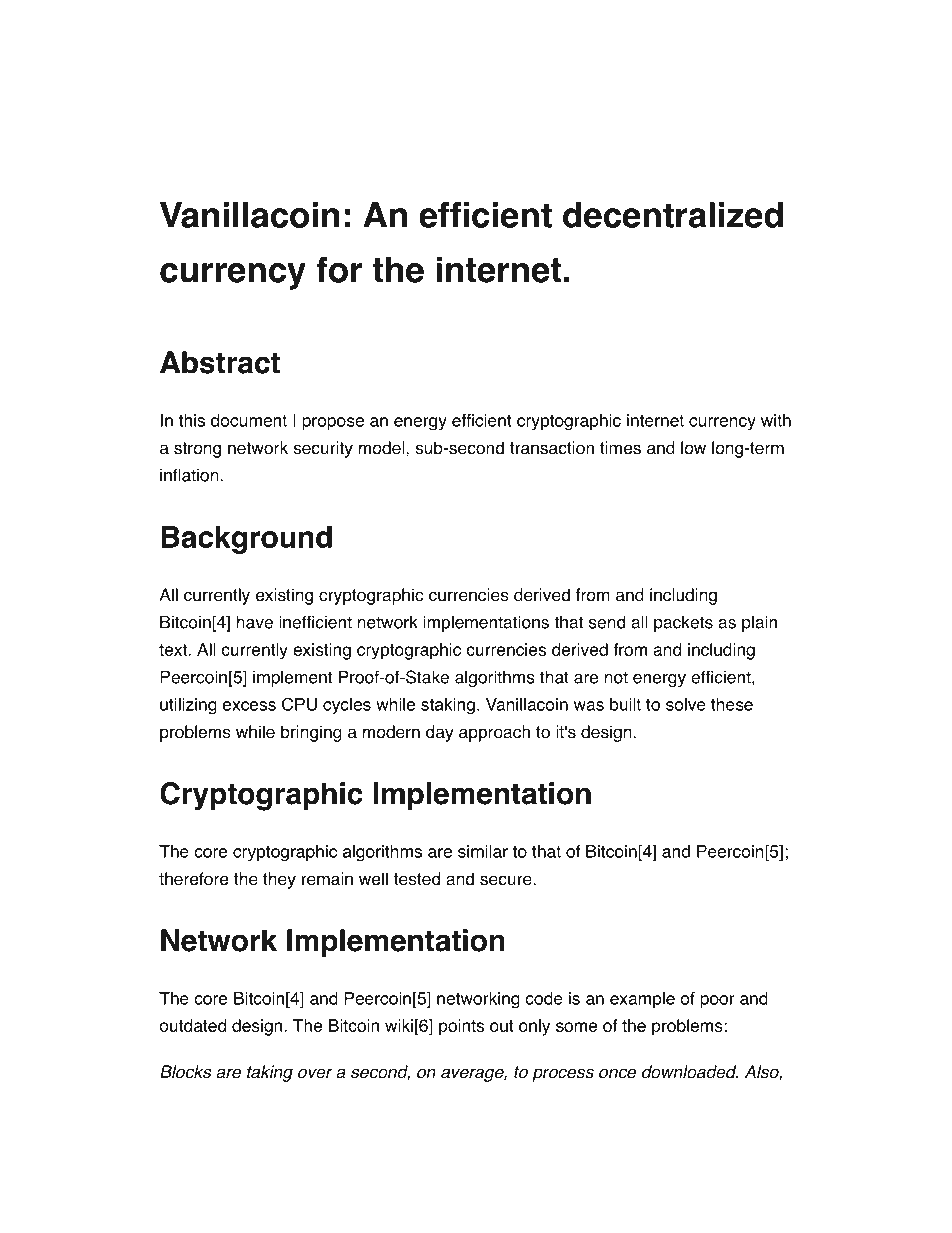  Describe the element at coordinates (192, 1025) in the image. I see `outdated` at that location.
